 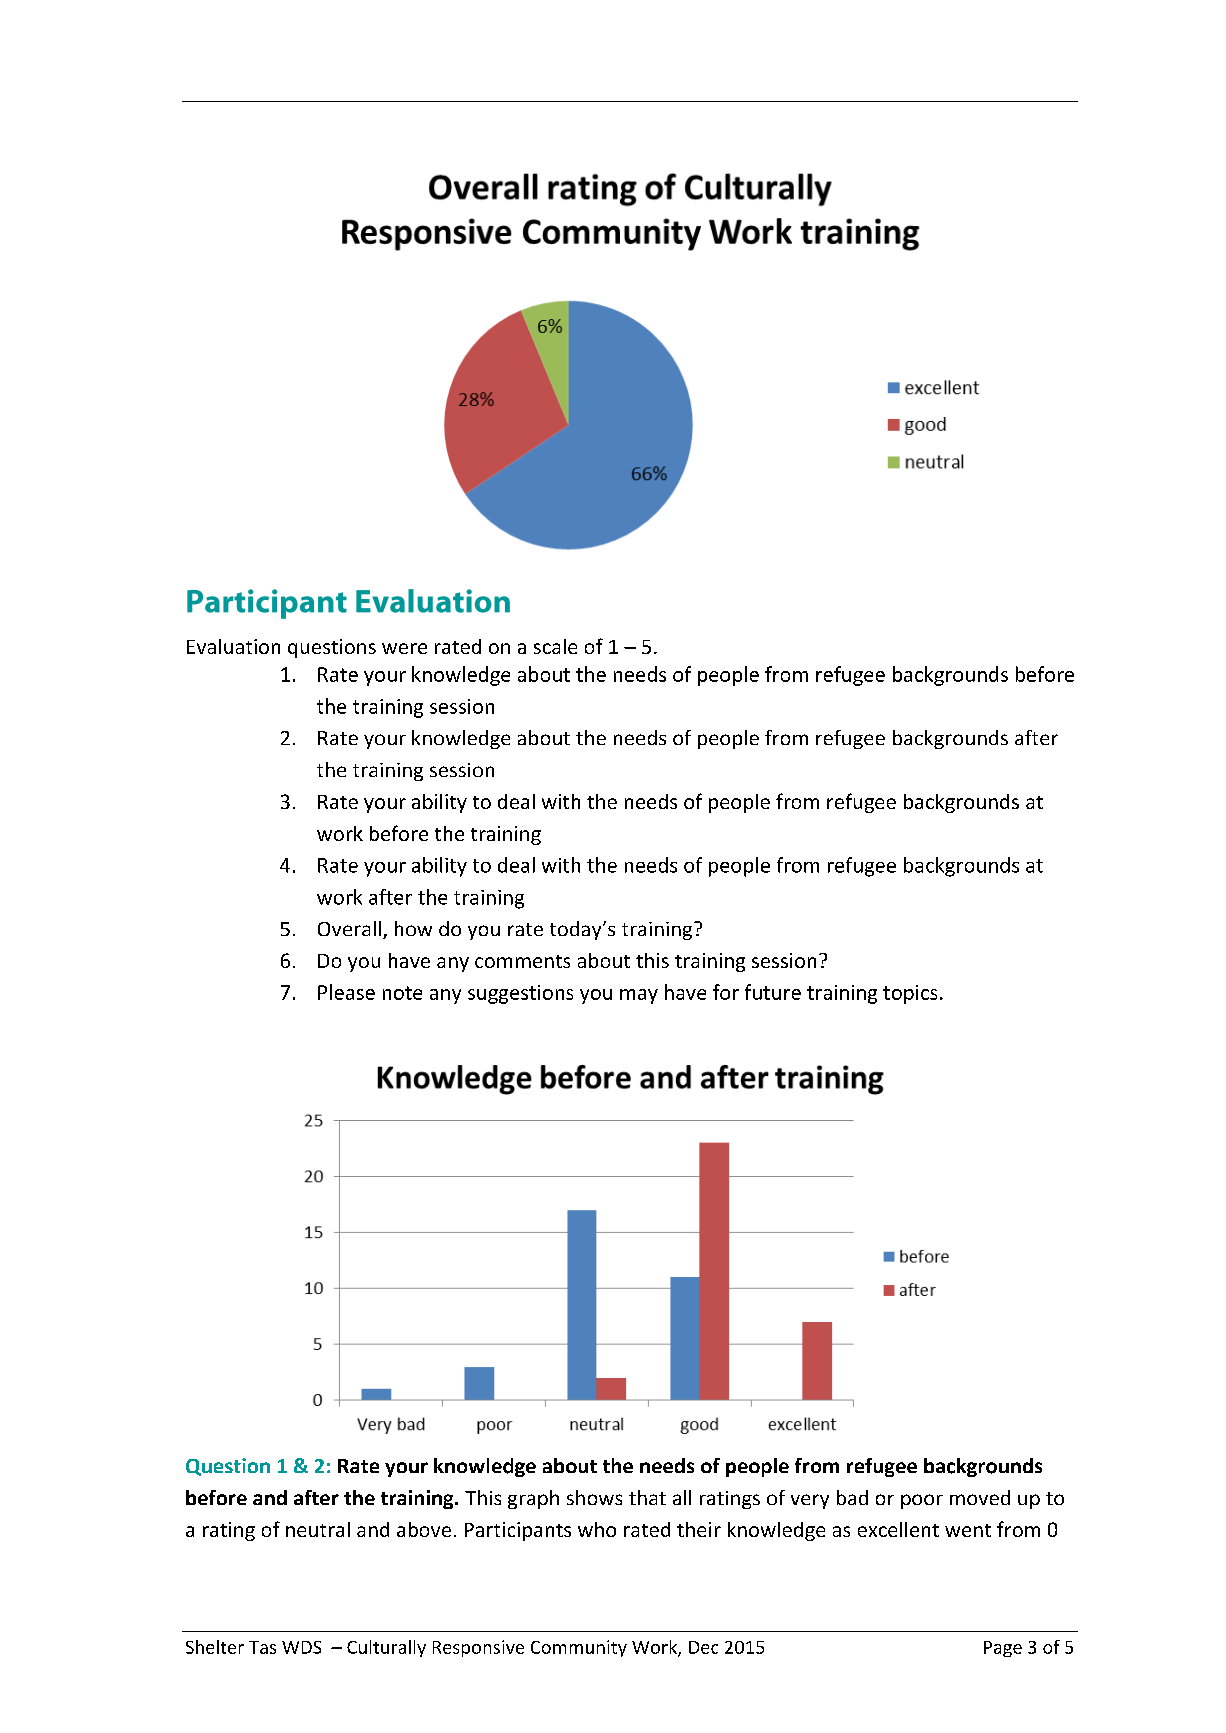 What do you see at coordinates (910, 994) in the image?
I see `topics` at bounding box center [910, 994].
